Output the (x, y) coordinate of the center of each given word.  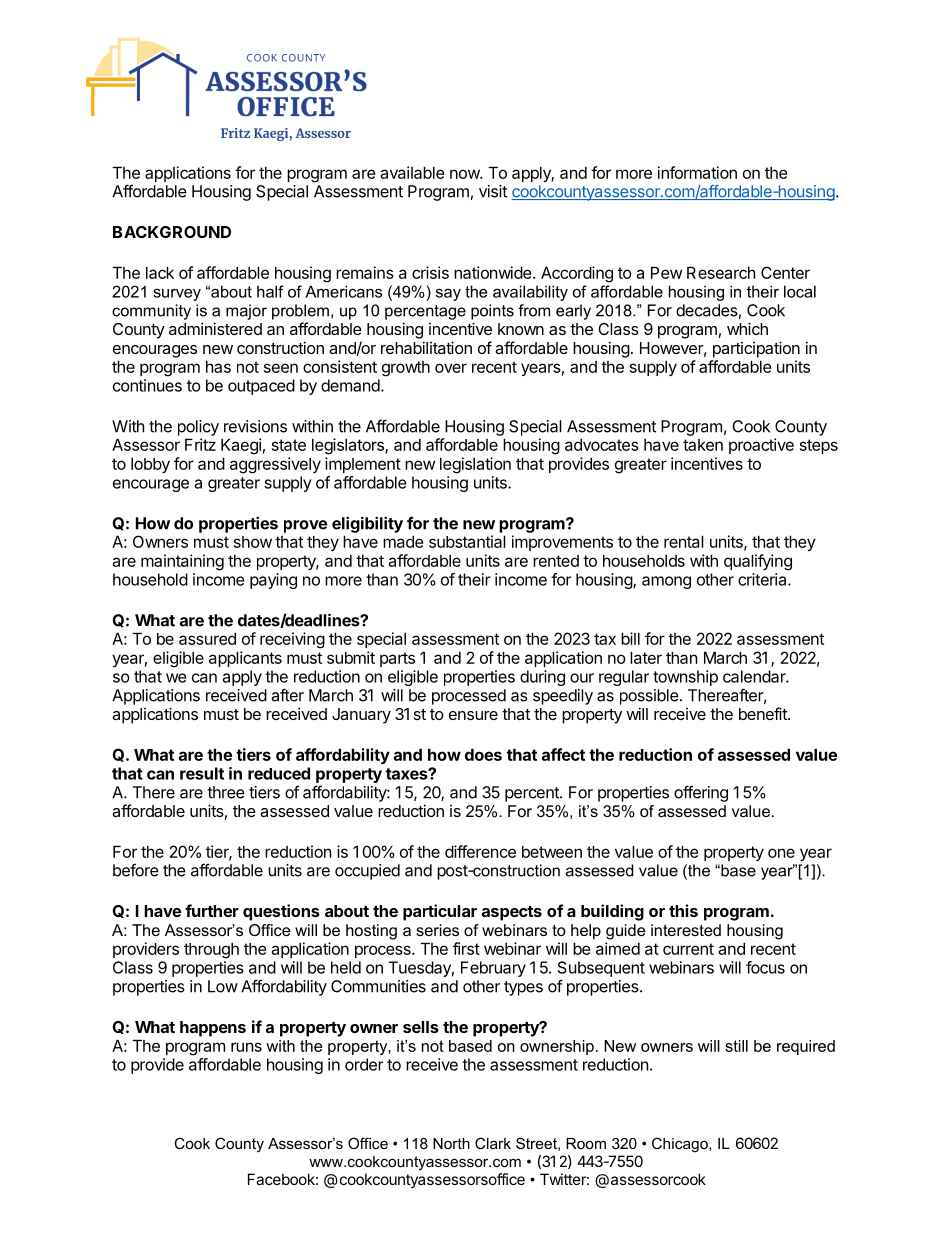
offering (701, 793)
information (697, 172)
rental (684, 541)
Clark (493, 1143)
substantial (467, 541)
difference (480, 851)
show (253, 542)
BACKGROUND (172, 232)
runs (246, 1047)
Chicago (681, 1145)
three (226, 792)
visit (493, 191)
